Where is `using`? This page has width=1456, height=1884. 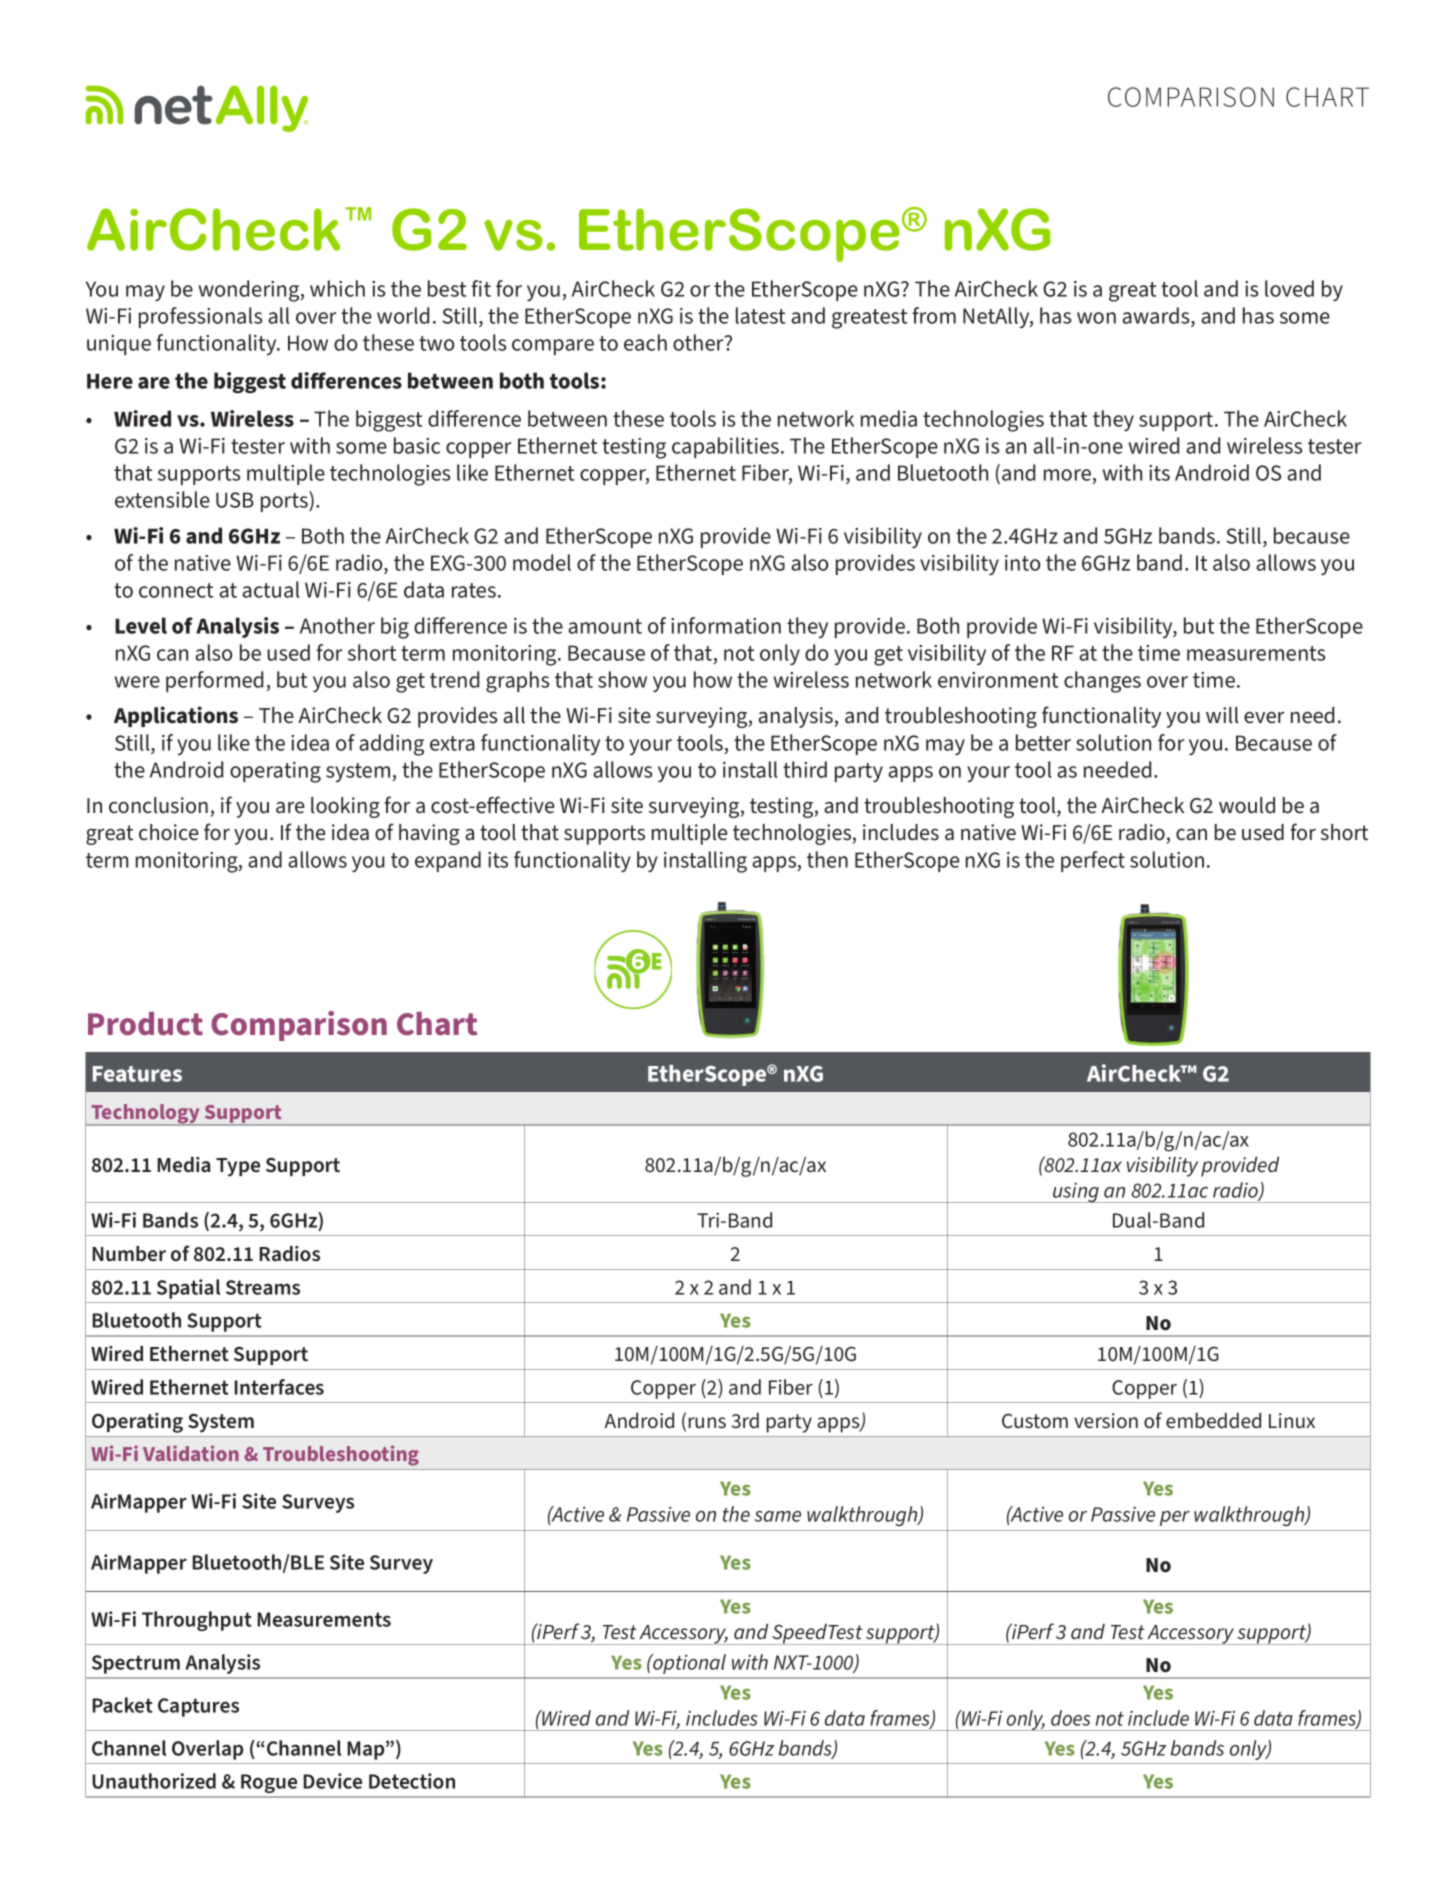 using is located at coordinates (1076, 1193).
